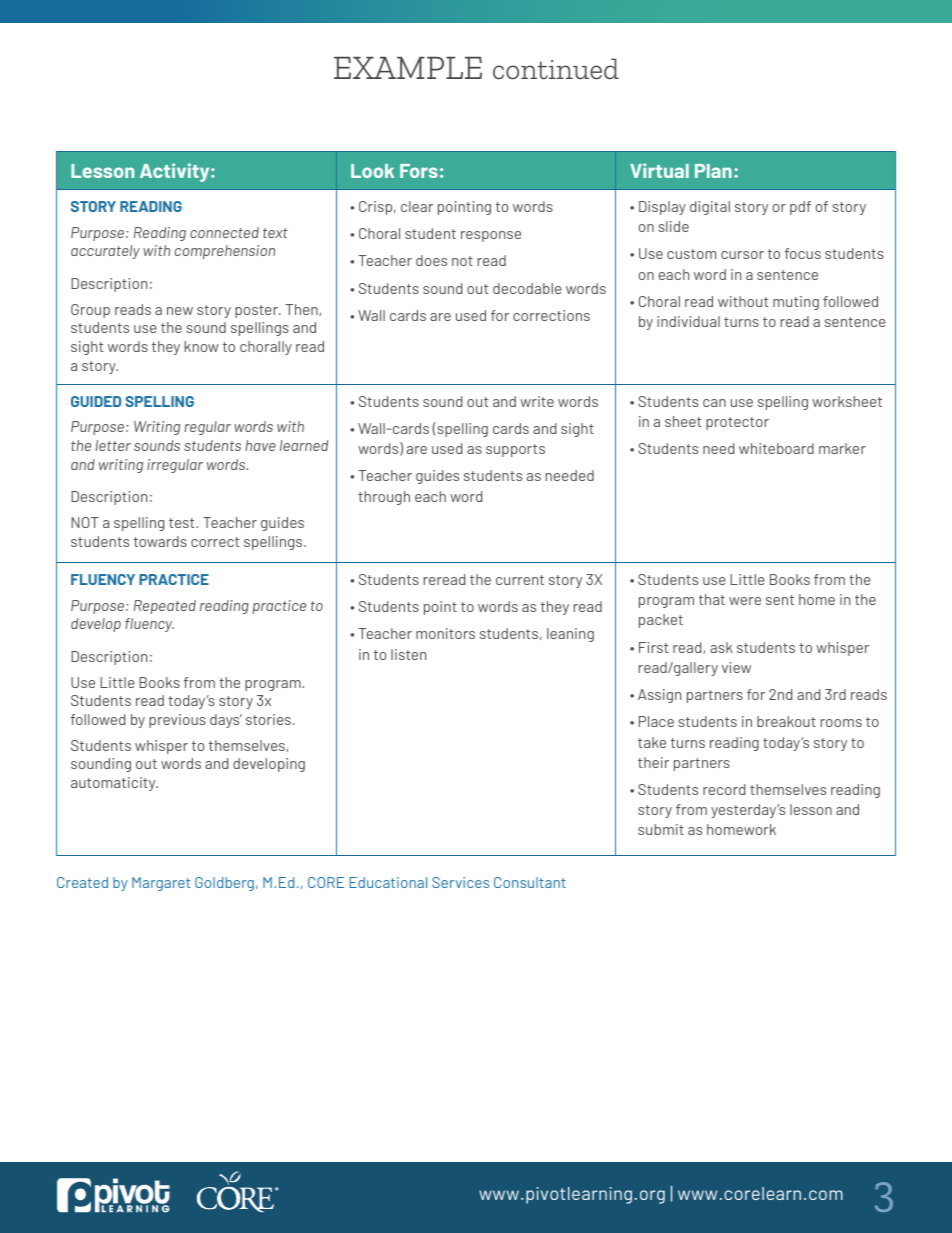 Image resolution: width=952 pixels, height=1233 pixels. What do you see at coordinates (161, 884) in the screenshot?
I see `Margaret` at bounding box center [161, 884].
